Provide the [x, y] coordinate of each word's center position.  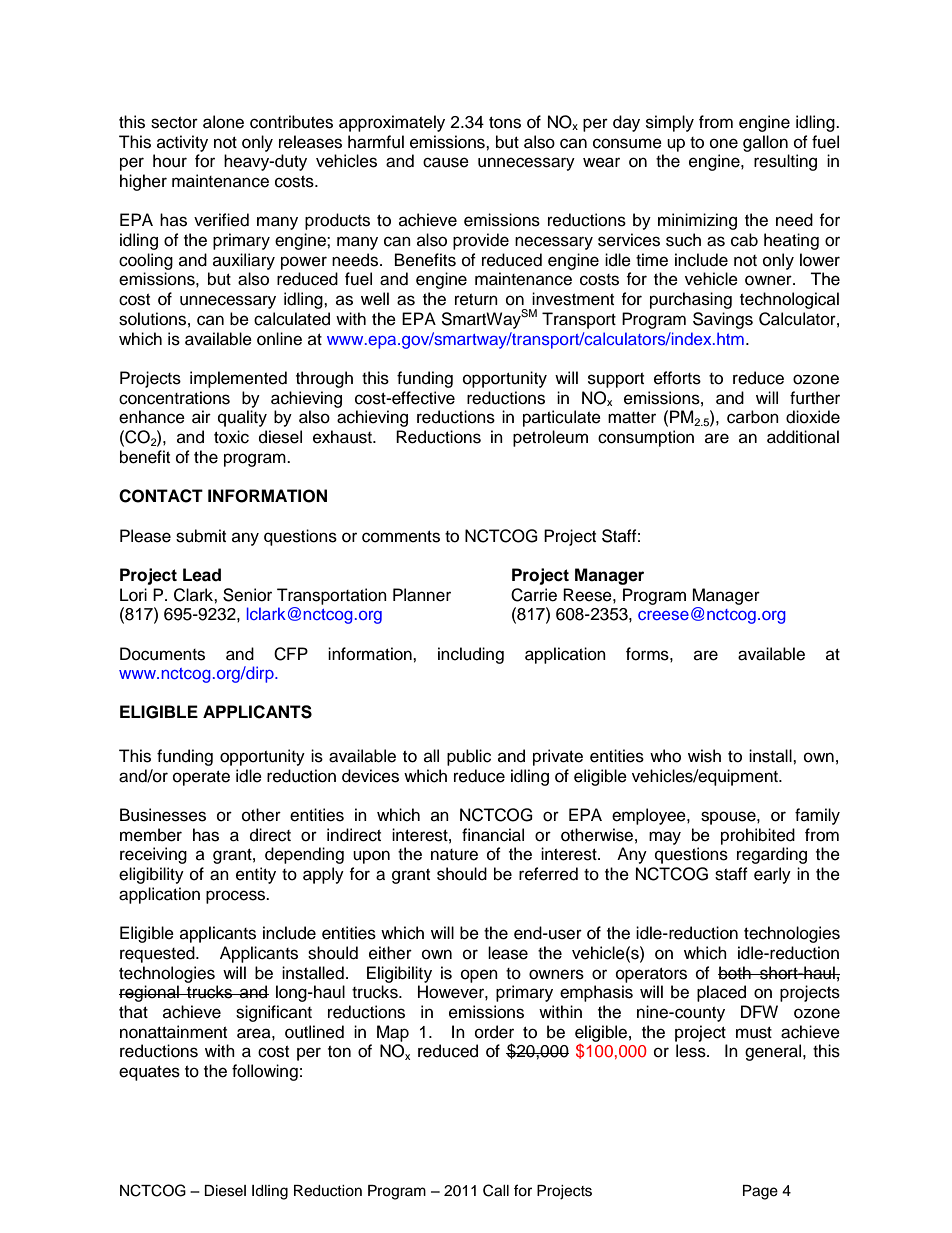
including [471, 655]
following [265, 1072]
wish [704, 756]
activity [182, 143]
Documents [162, 654]
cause [446, 162]
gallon [765, 143]
